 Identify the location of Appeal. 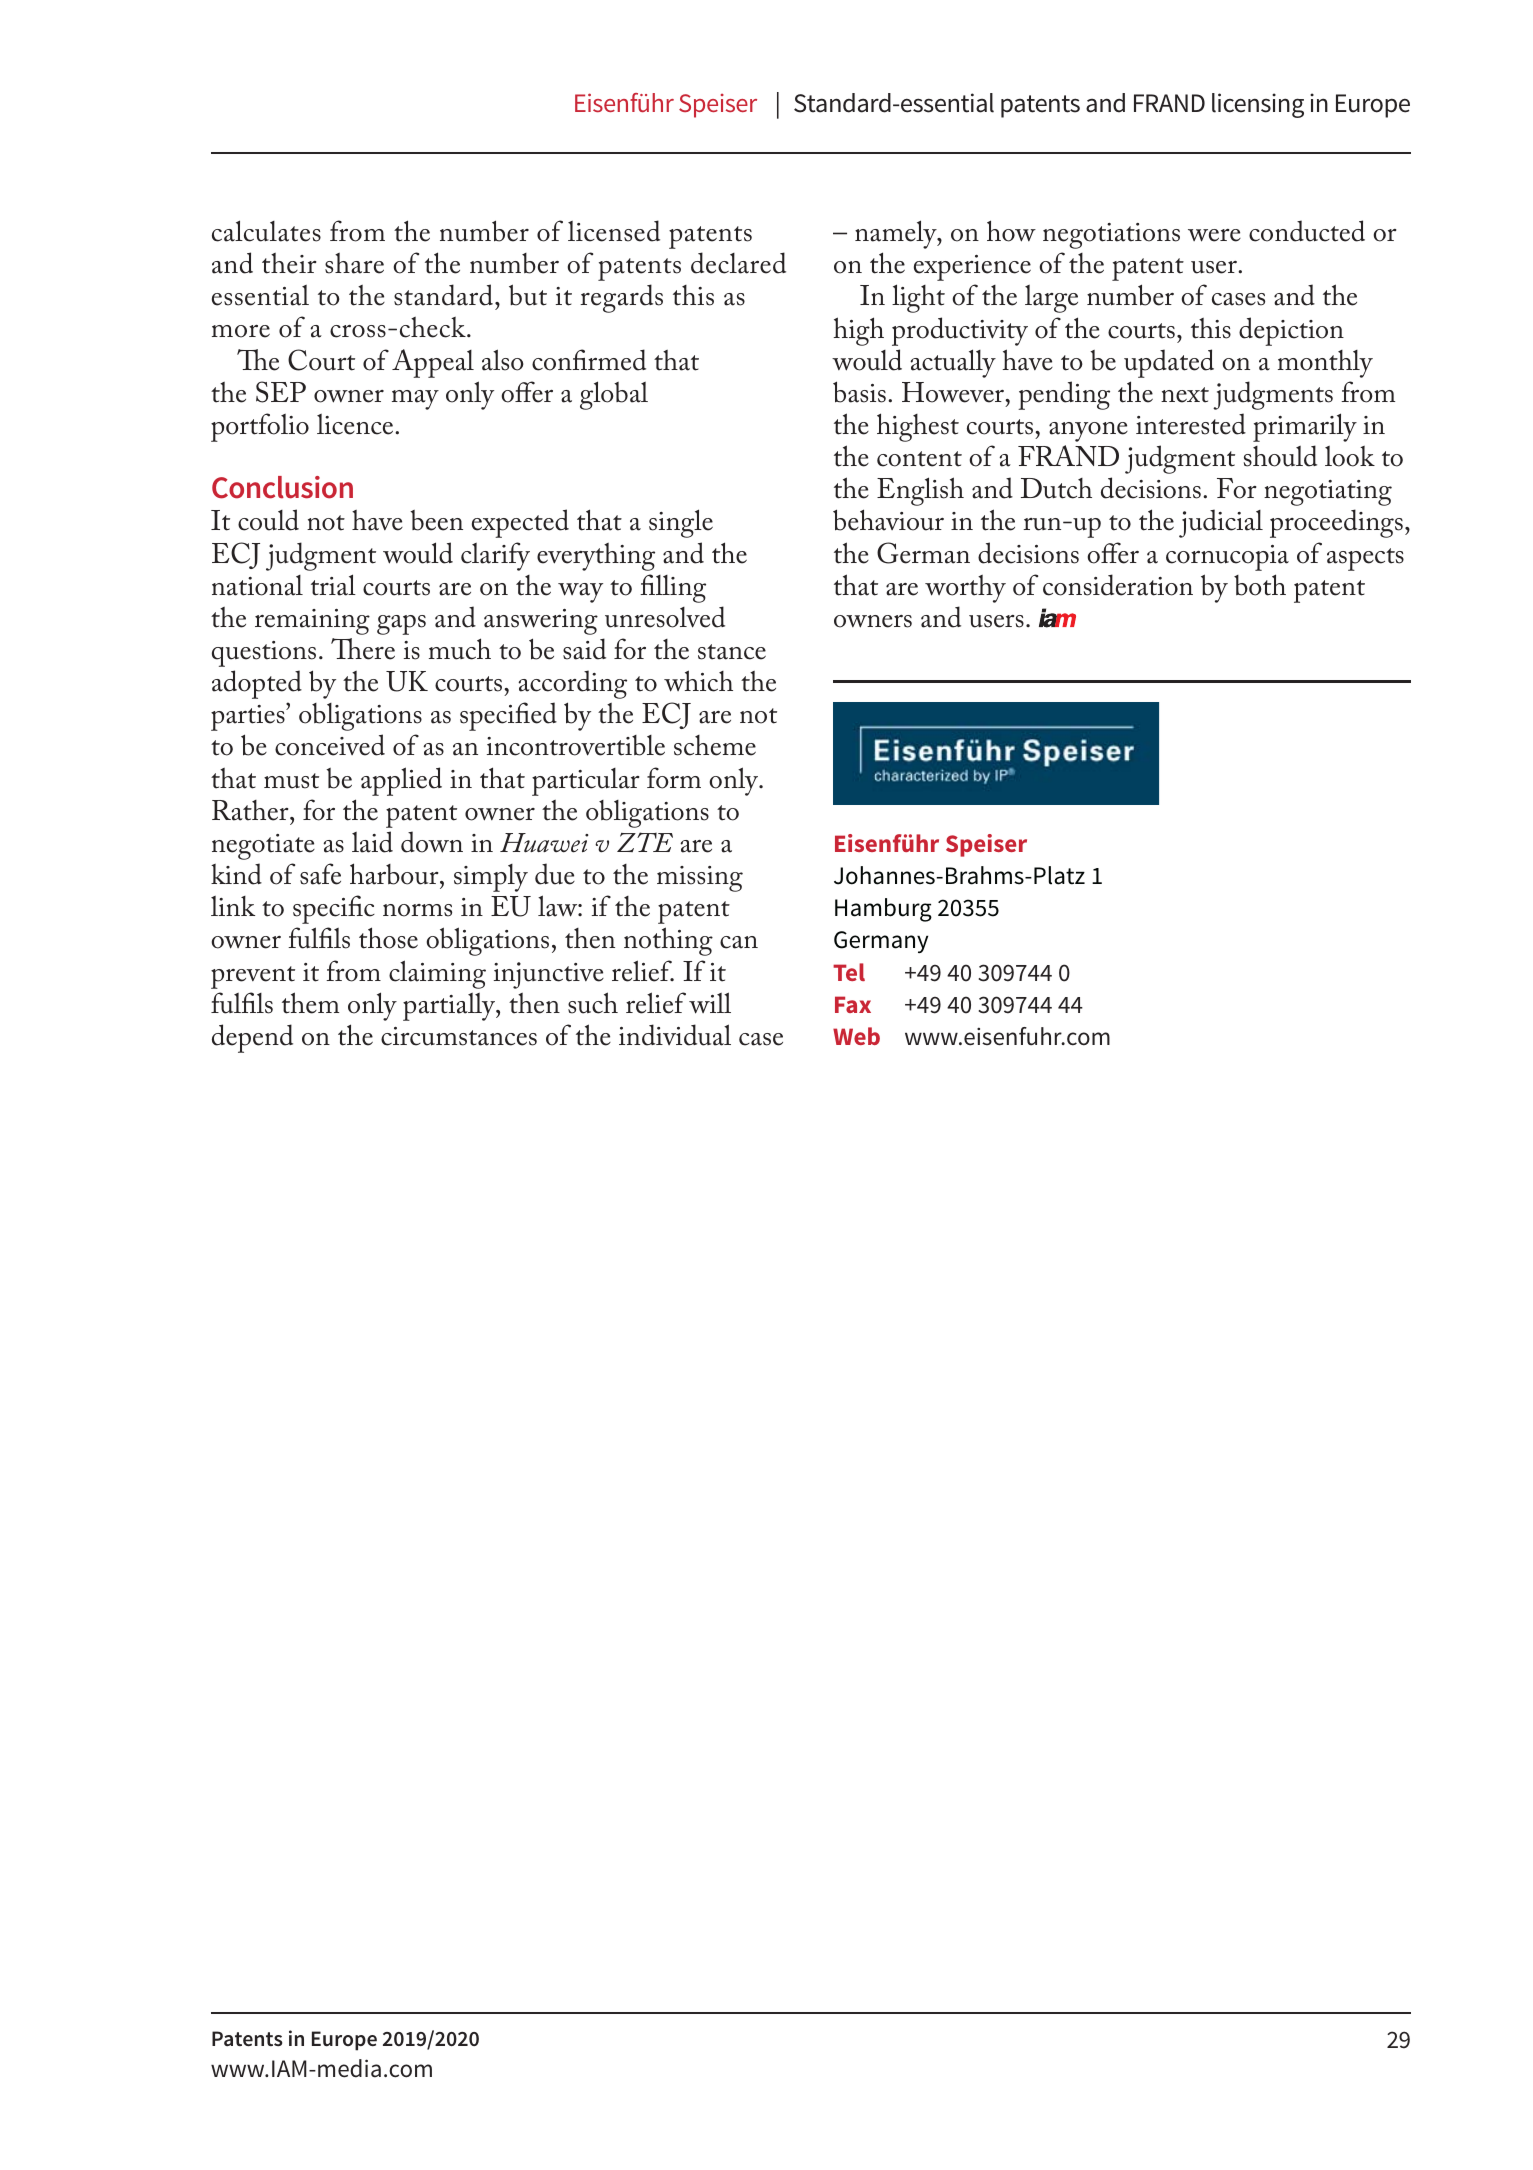
(433, 363).
